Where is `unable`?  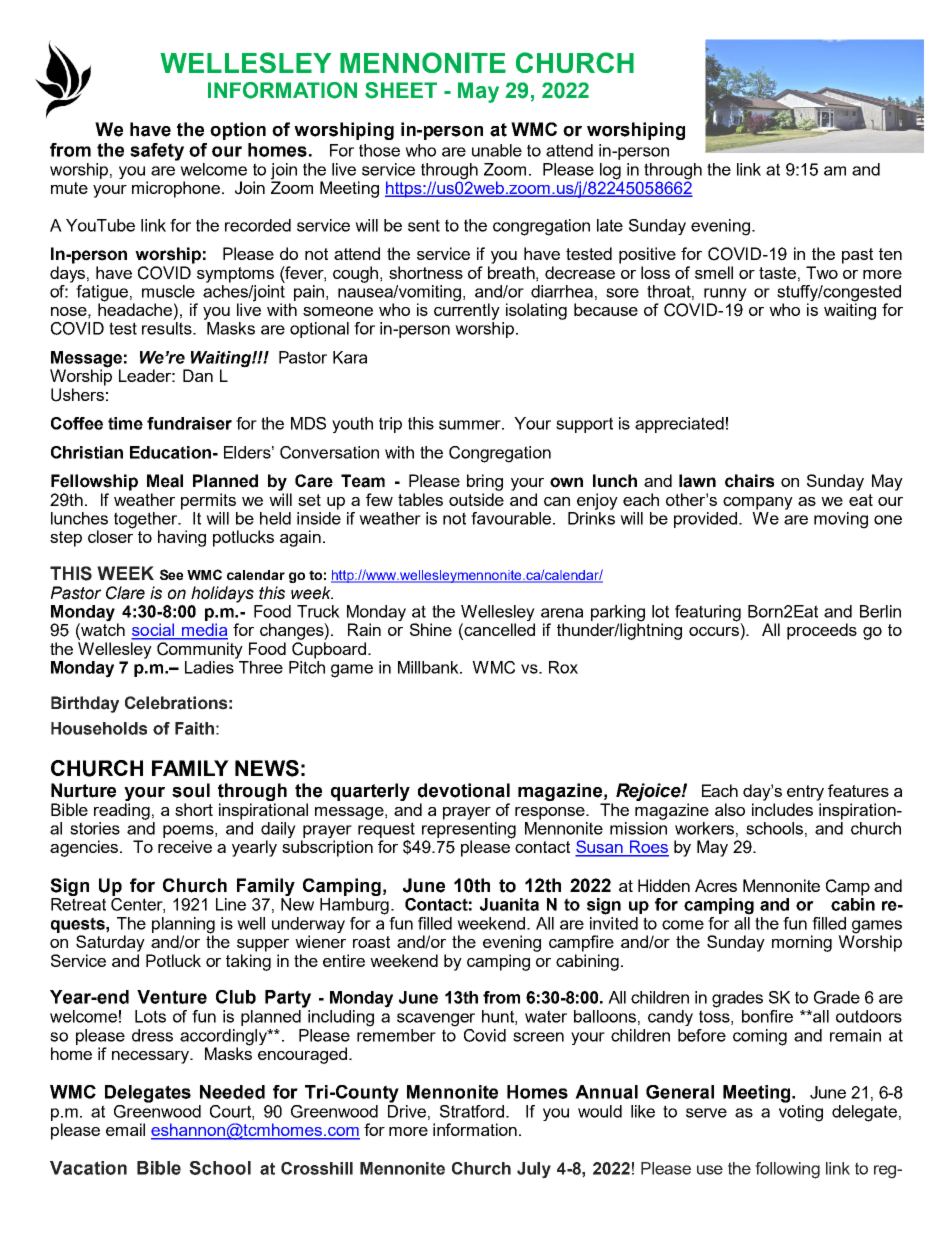
unable is located at coordinates (497, 150).
